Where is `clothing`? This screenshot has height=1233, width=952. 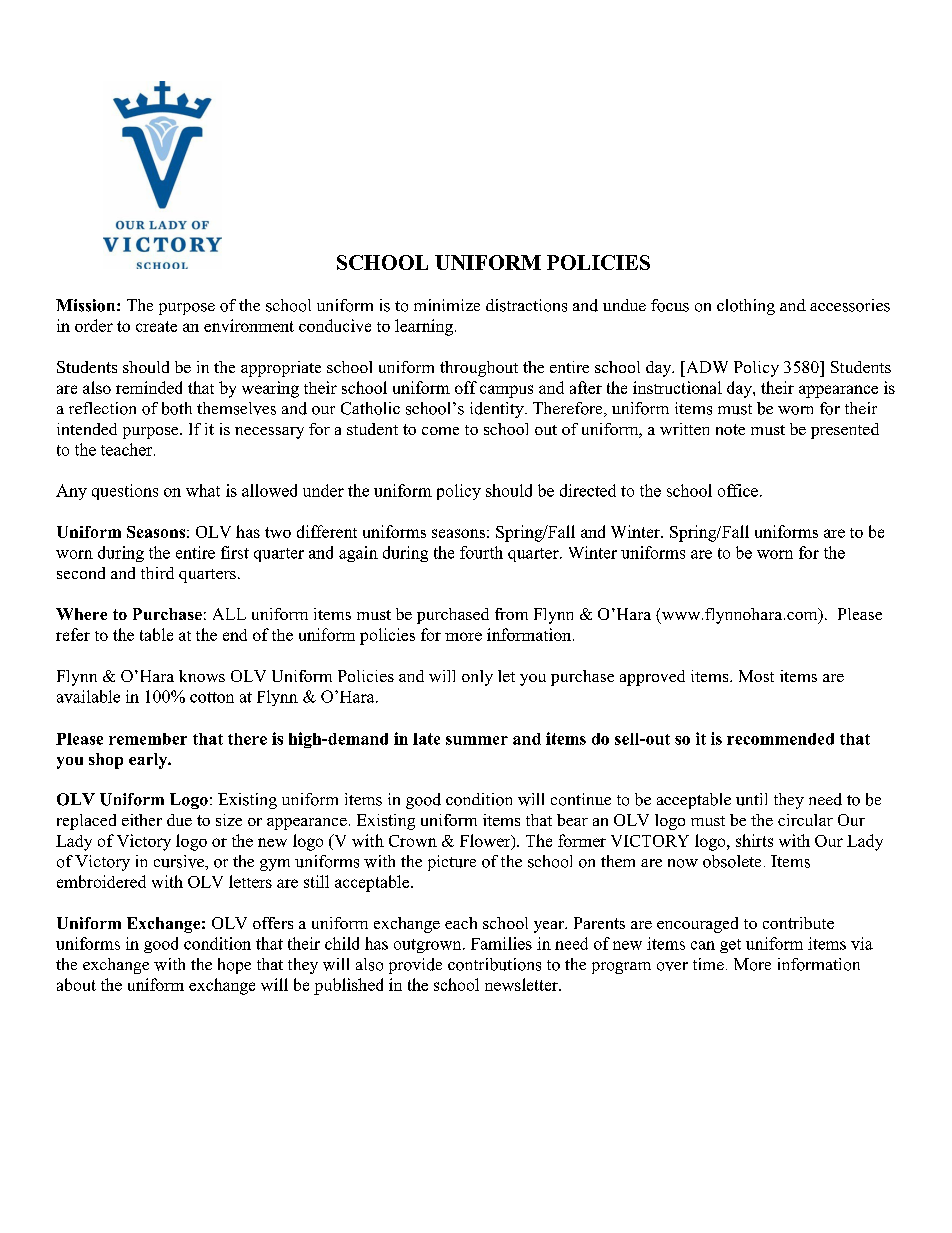
clothing is located at coordinates (746, 307).
